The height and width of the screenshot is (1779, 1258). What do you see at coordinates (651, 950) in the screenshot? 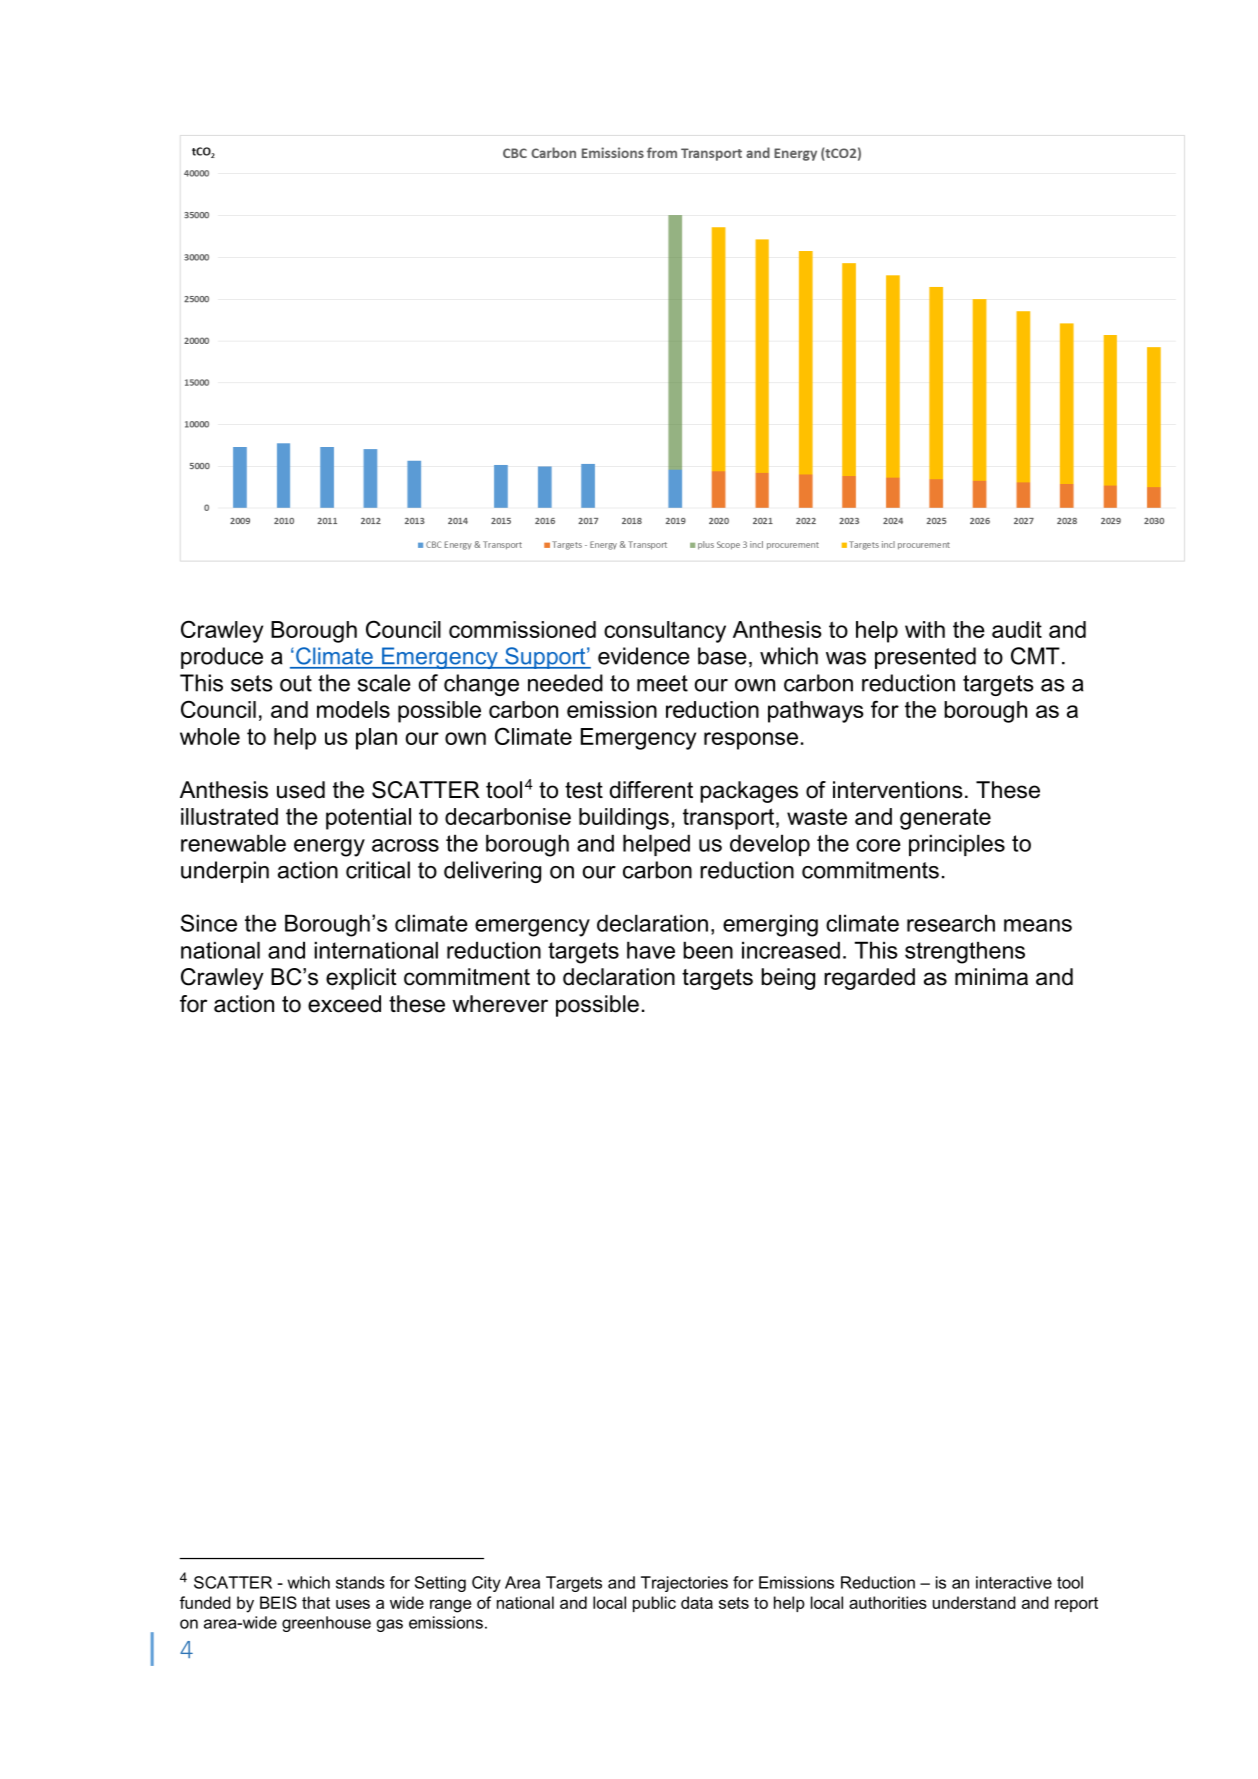
I see `have` at bounding box center [651, 950].
